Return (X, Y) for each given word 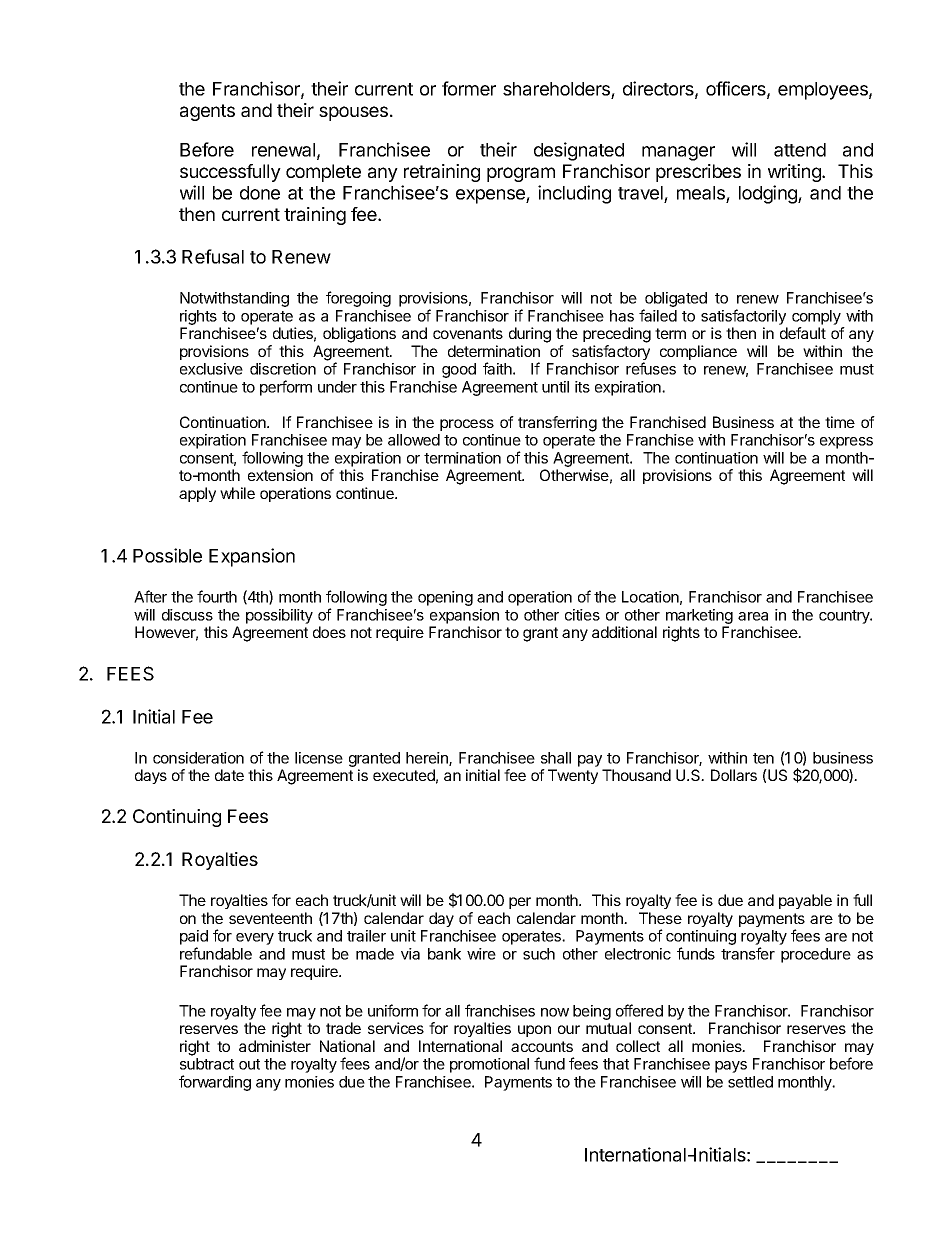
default (803, 333)
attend (800, 150)
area (753, 616)
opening (445, 598)
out (249, 1064)
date (229, 775)
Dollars (734, 775)
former (469, 88)
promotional (489, 1065)
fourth (217, 596)
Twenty (573, 776)
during (530, 335)
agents (207, 112)
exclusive (211, 369)
